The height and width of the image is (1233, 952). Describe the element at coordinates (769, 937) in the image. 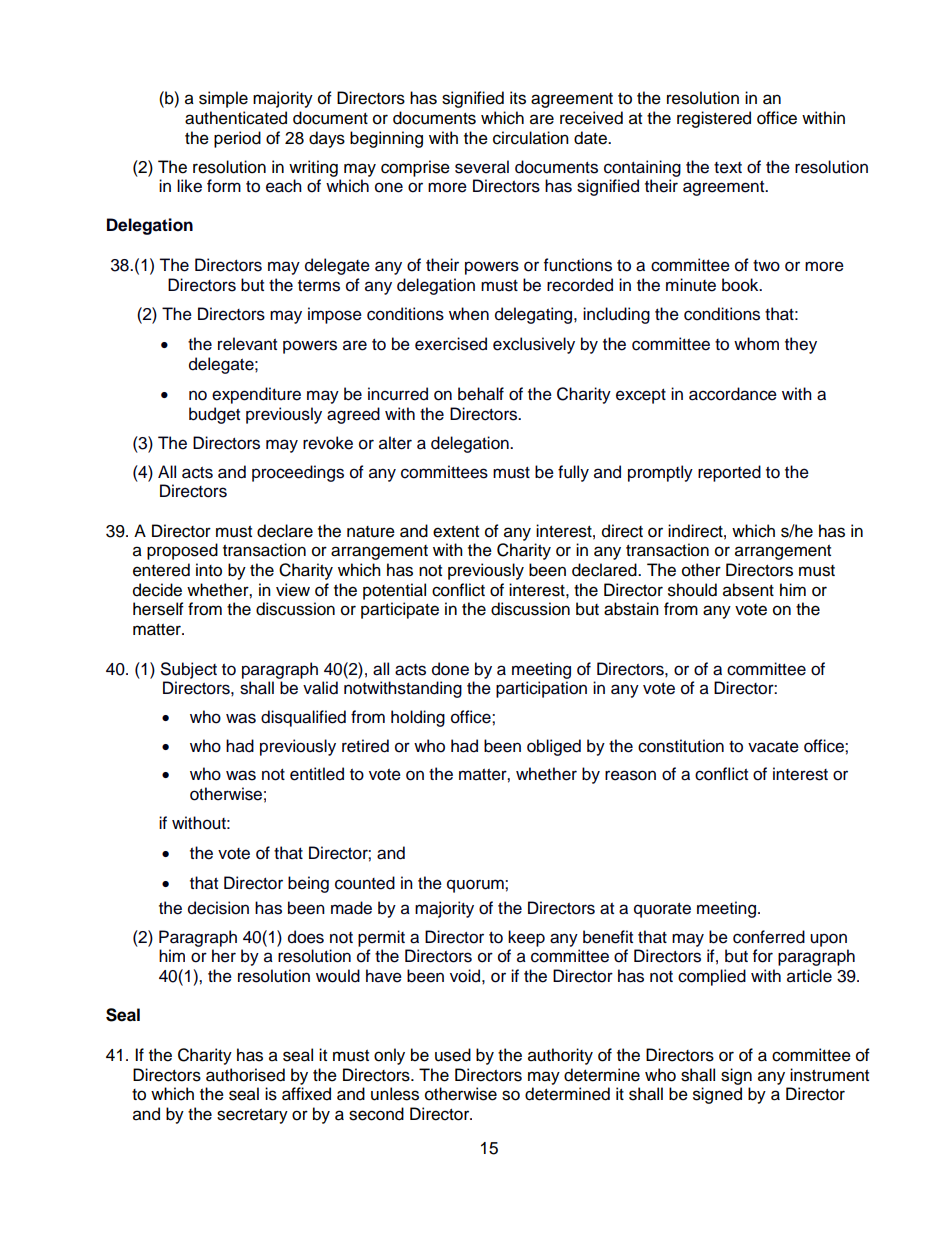

I see `conferred` at that location.
